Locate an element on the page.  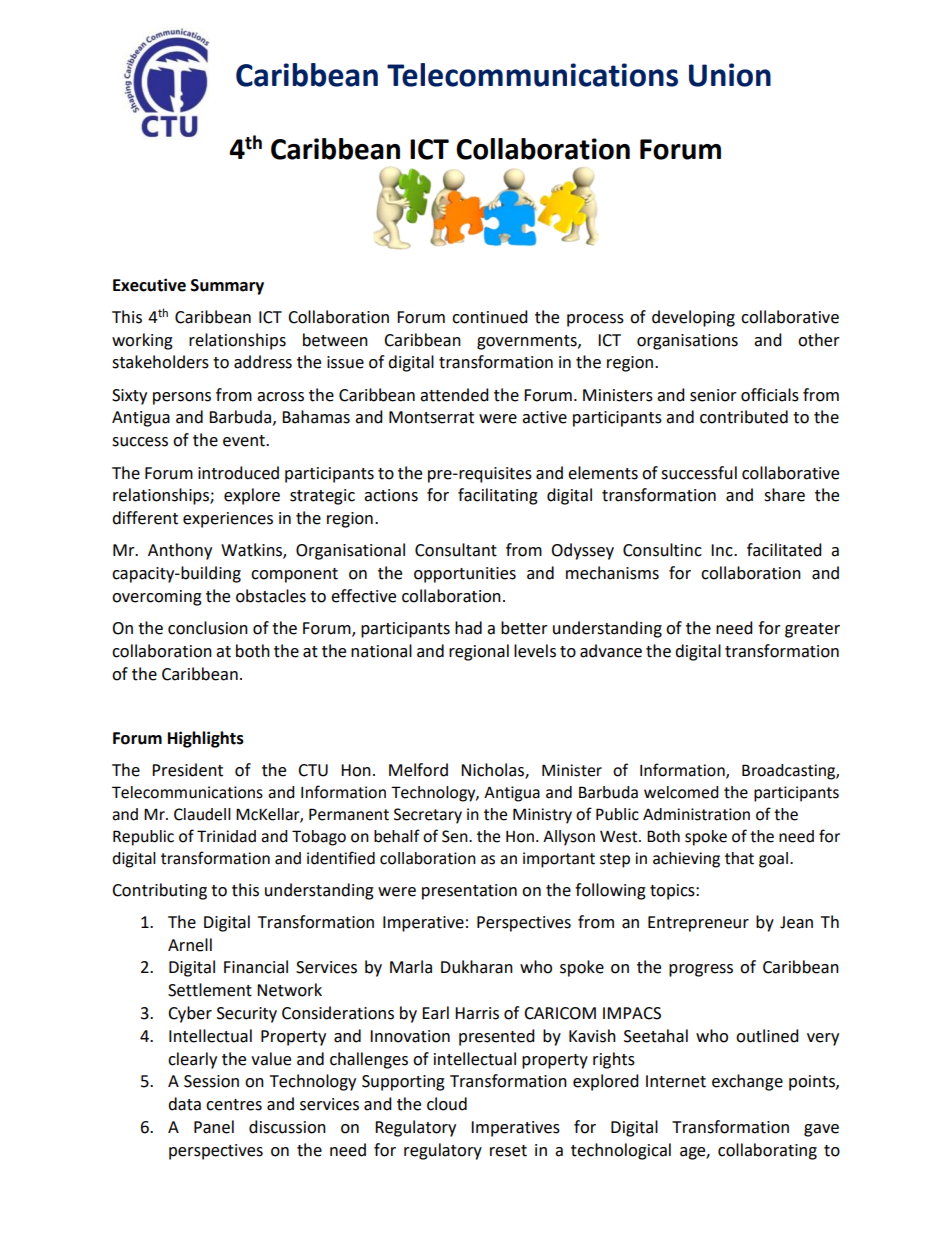
Union is located at coordinates (730, 75).
